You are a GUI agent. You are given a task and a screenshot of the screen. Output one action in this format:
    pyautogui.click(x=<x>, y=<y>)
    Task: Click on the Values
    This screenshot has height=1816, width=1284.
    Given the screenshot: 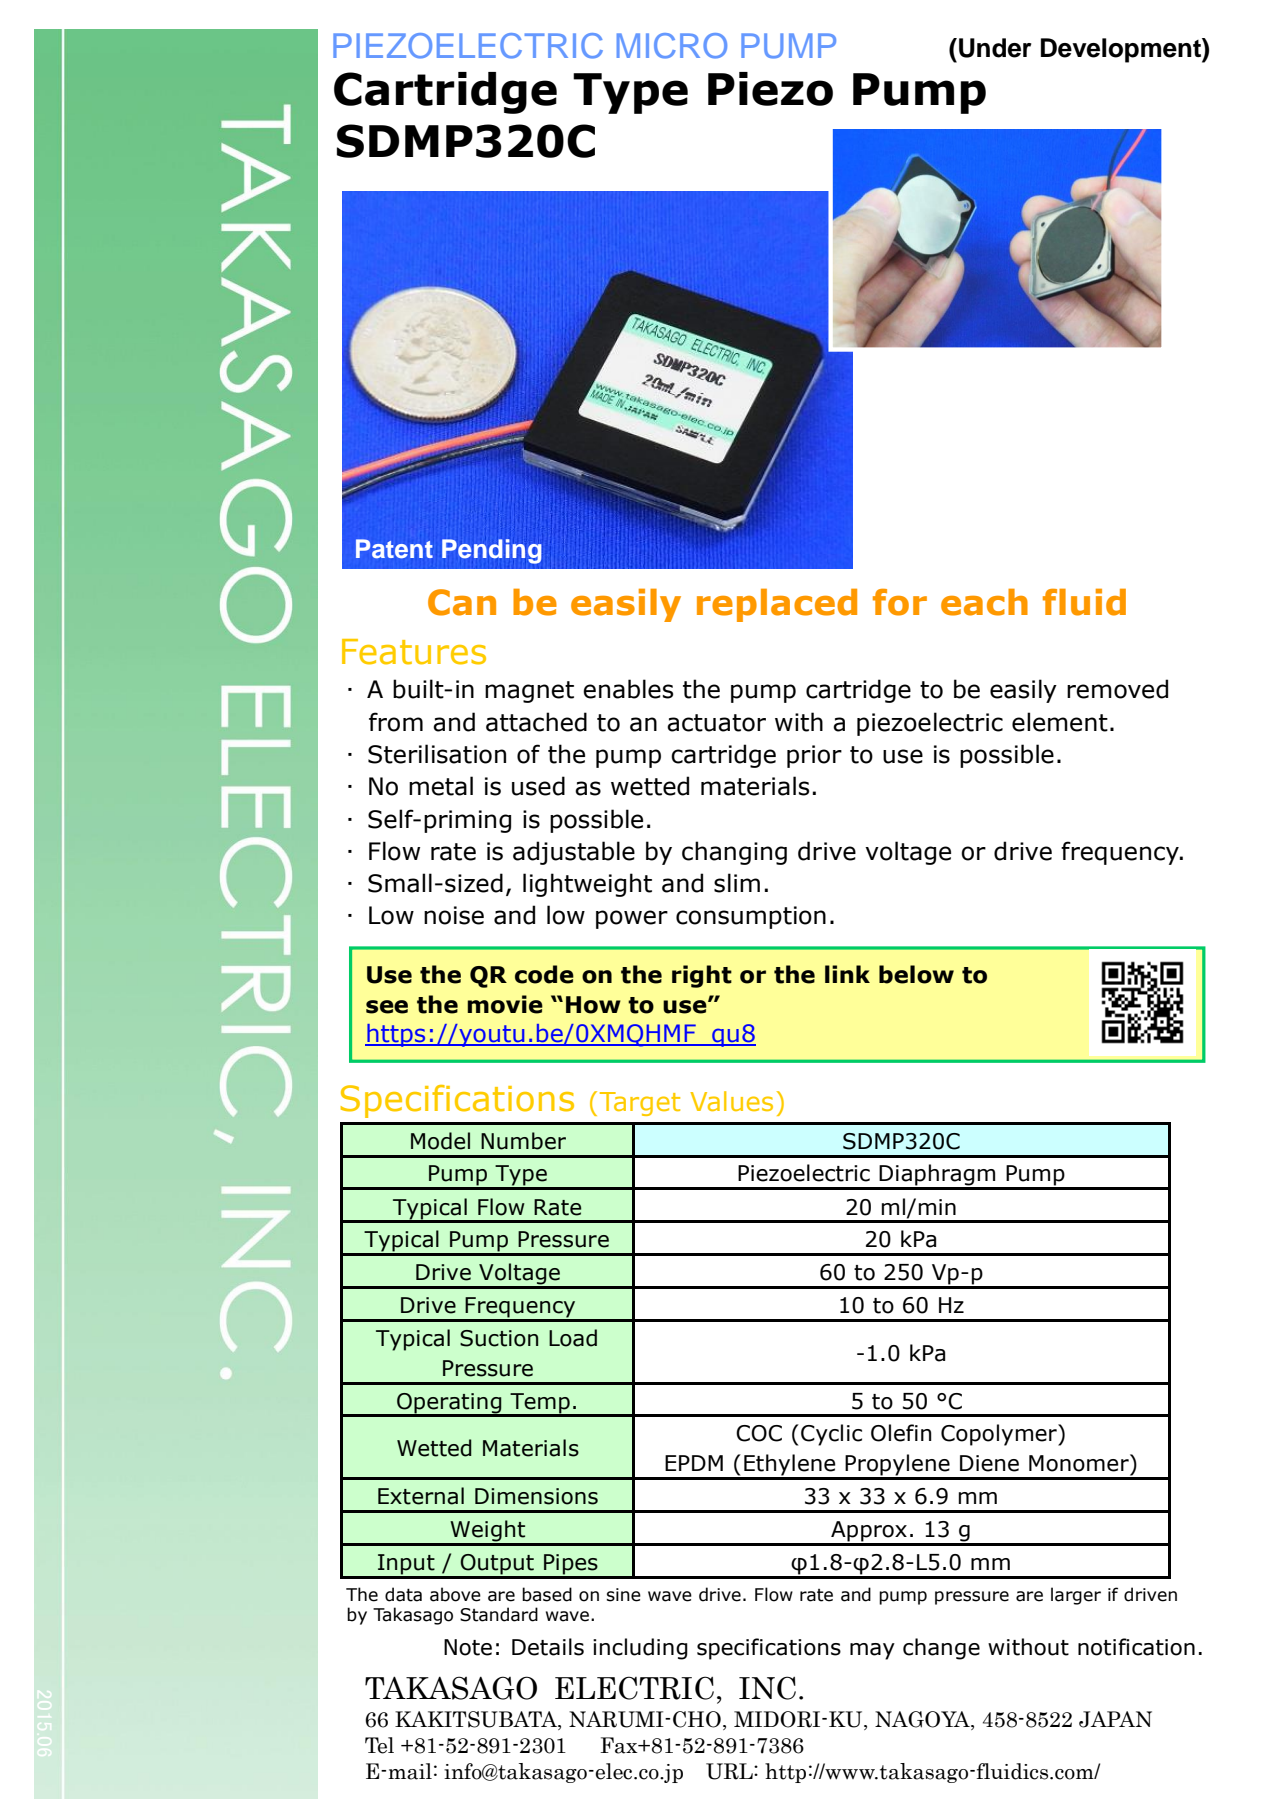 What is the action you would take?
    pyautogui.click(x=731, y=1101)
